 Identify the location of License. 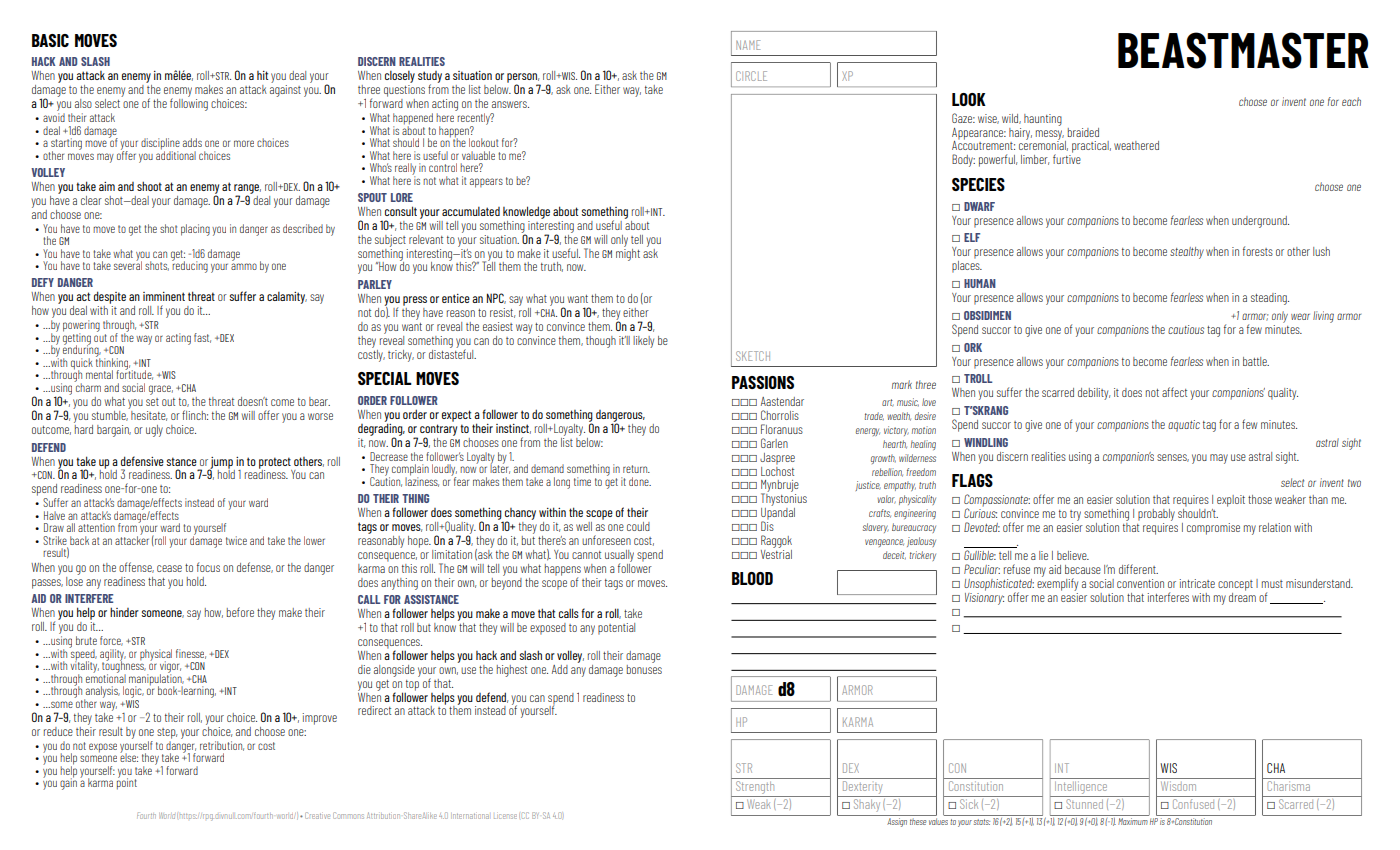
(505, 816).
